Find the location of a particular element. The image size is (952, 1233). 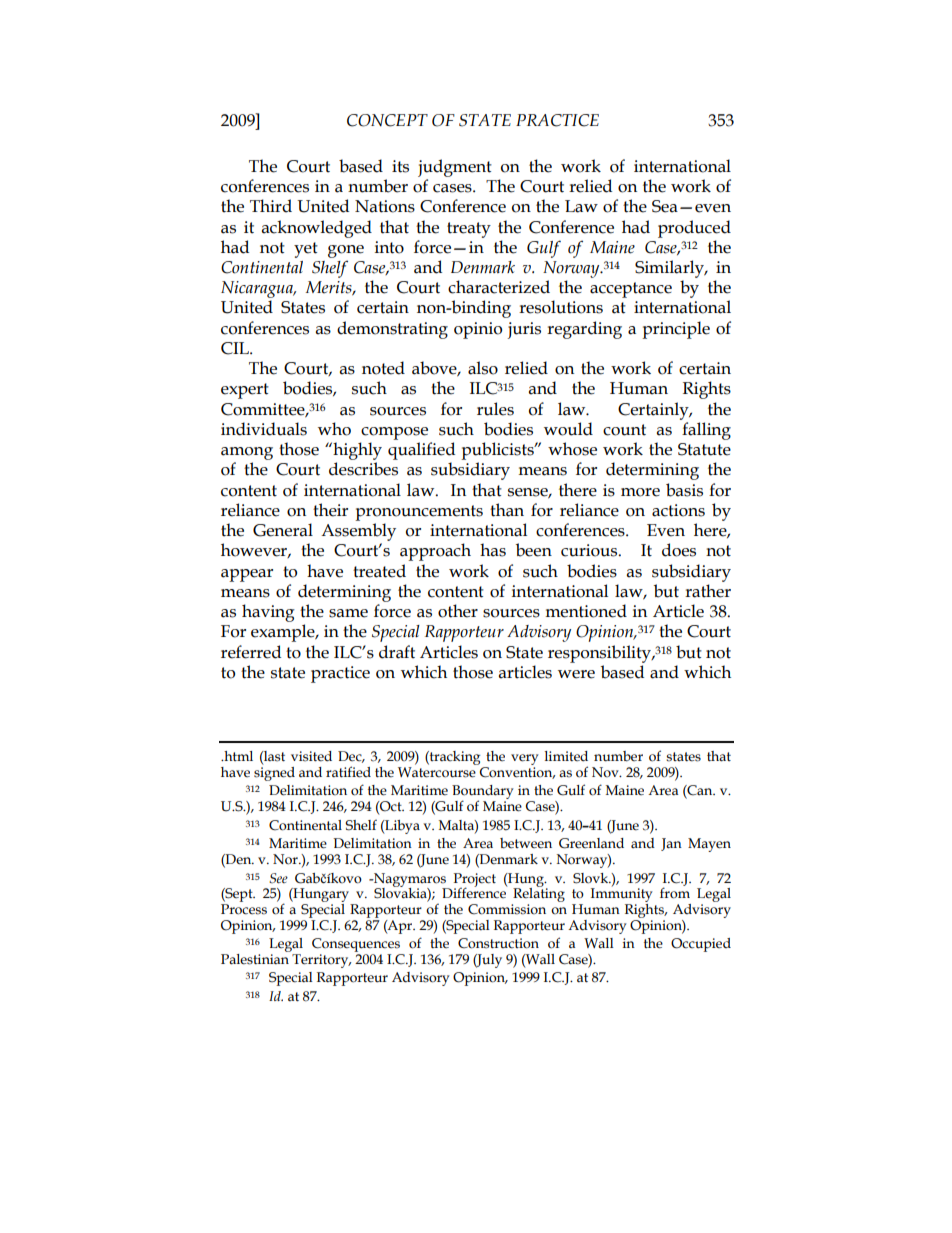

Palestinian is located at coordinates (256, 958).
